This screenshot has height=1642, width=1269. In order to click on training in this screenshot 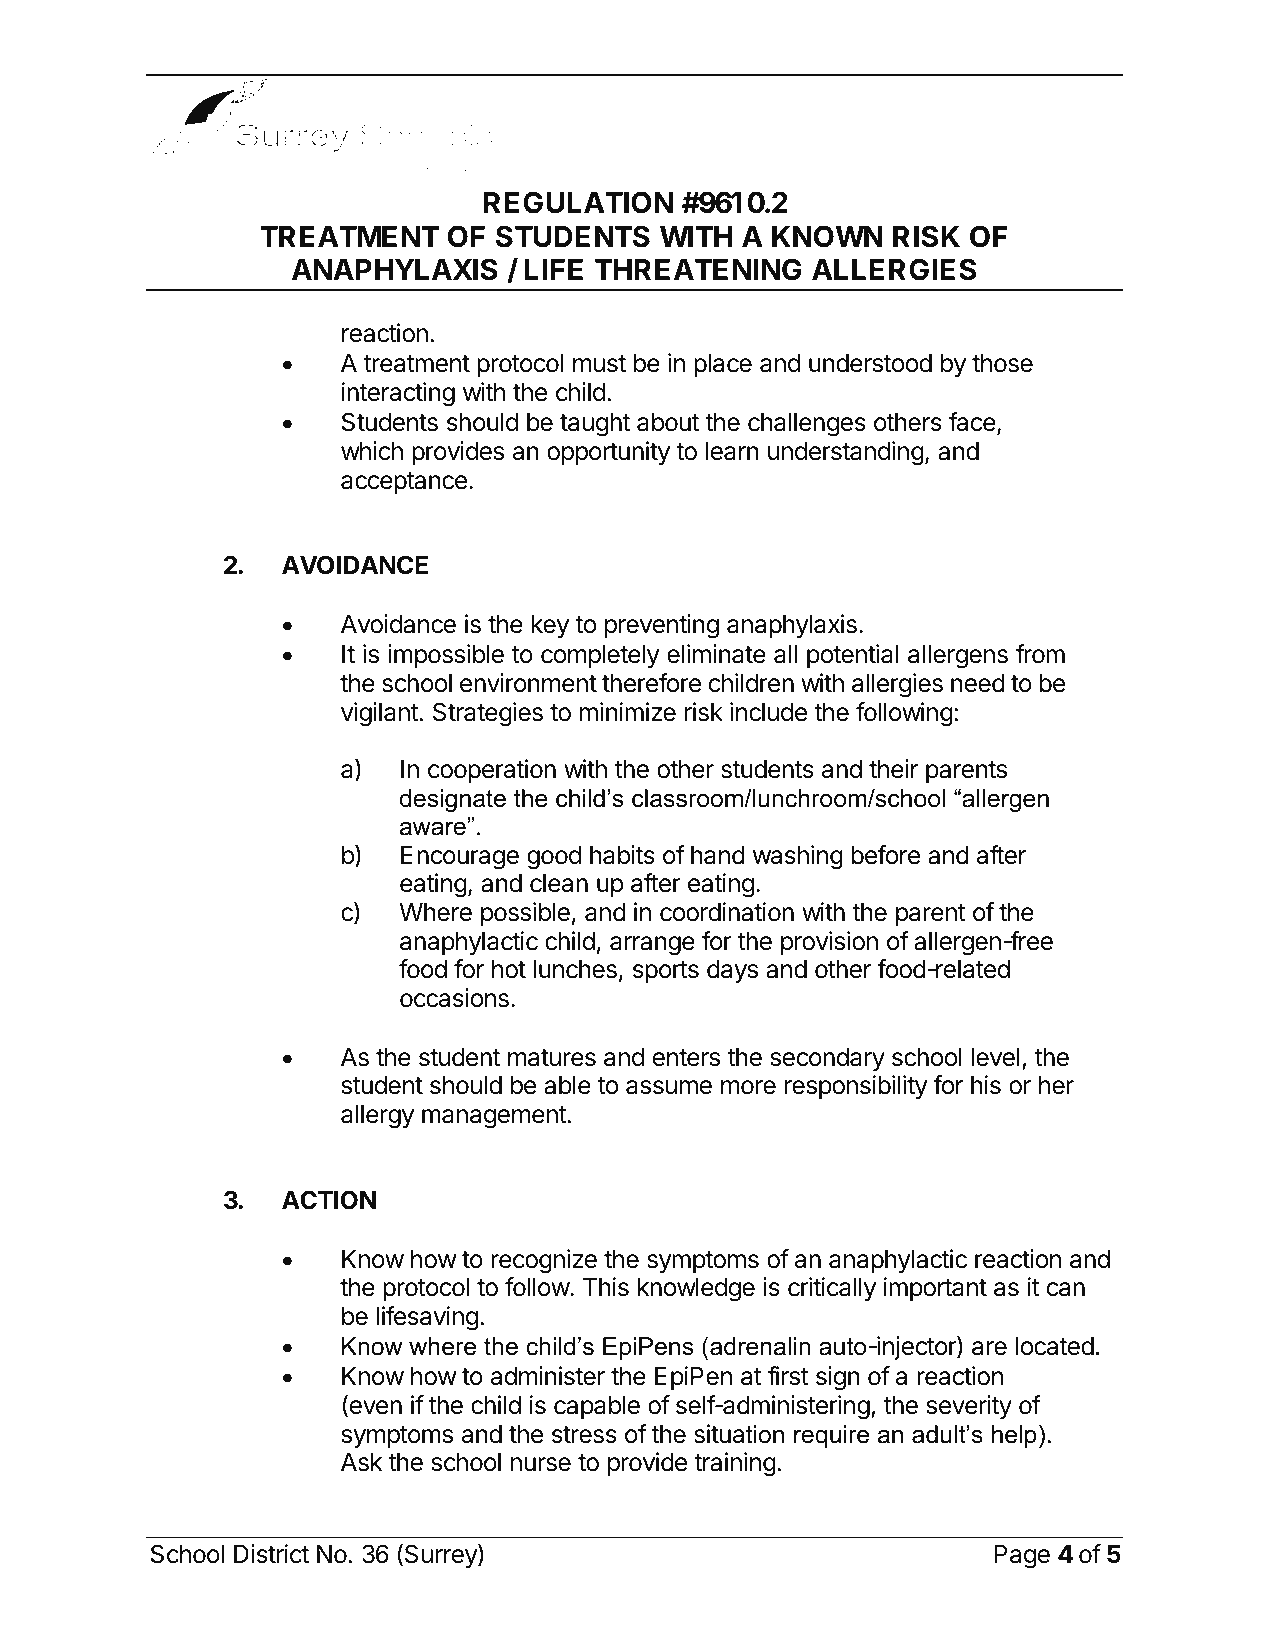, I will do `click(735, 1464)`.
